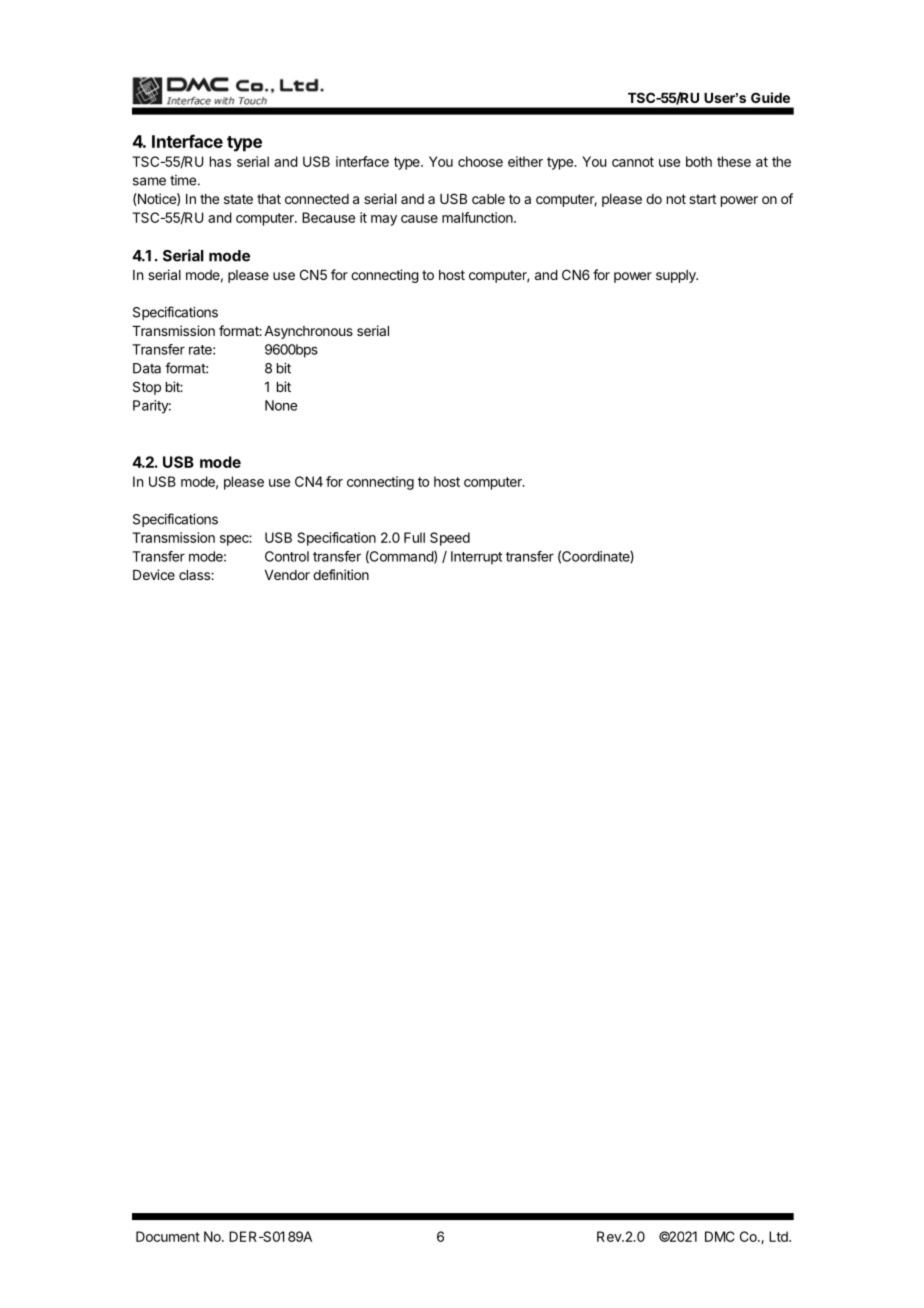  What do you see at coordinates (699, 161) in the image?
I see `both` at bounding box center [699, 161].
